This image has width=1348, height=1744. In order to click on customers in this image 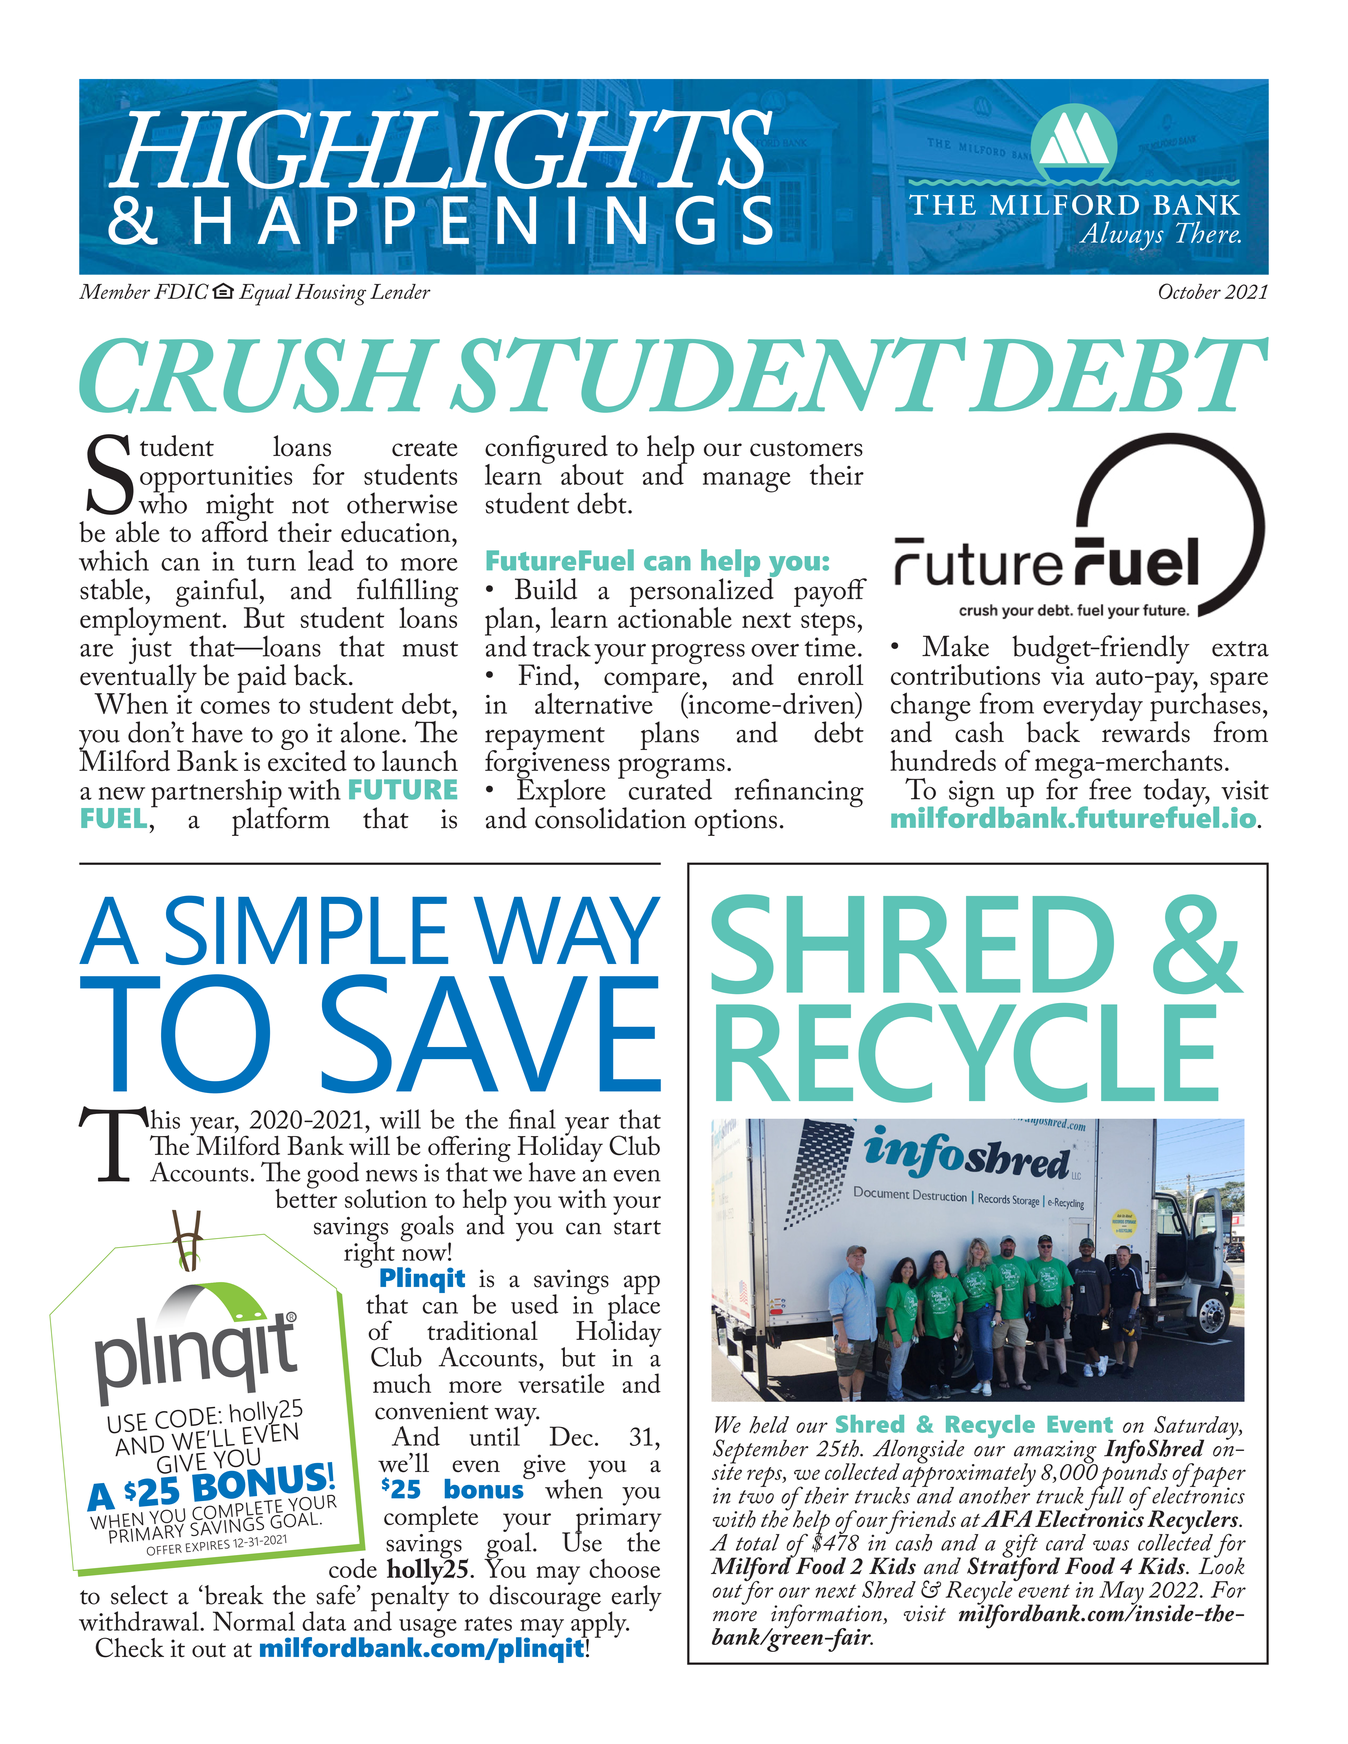, I will do `click(806, 449)`.
